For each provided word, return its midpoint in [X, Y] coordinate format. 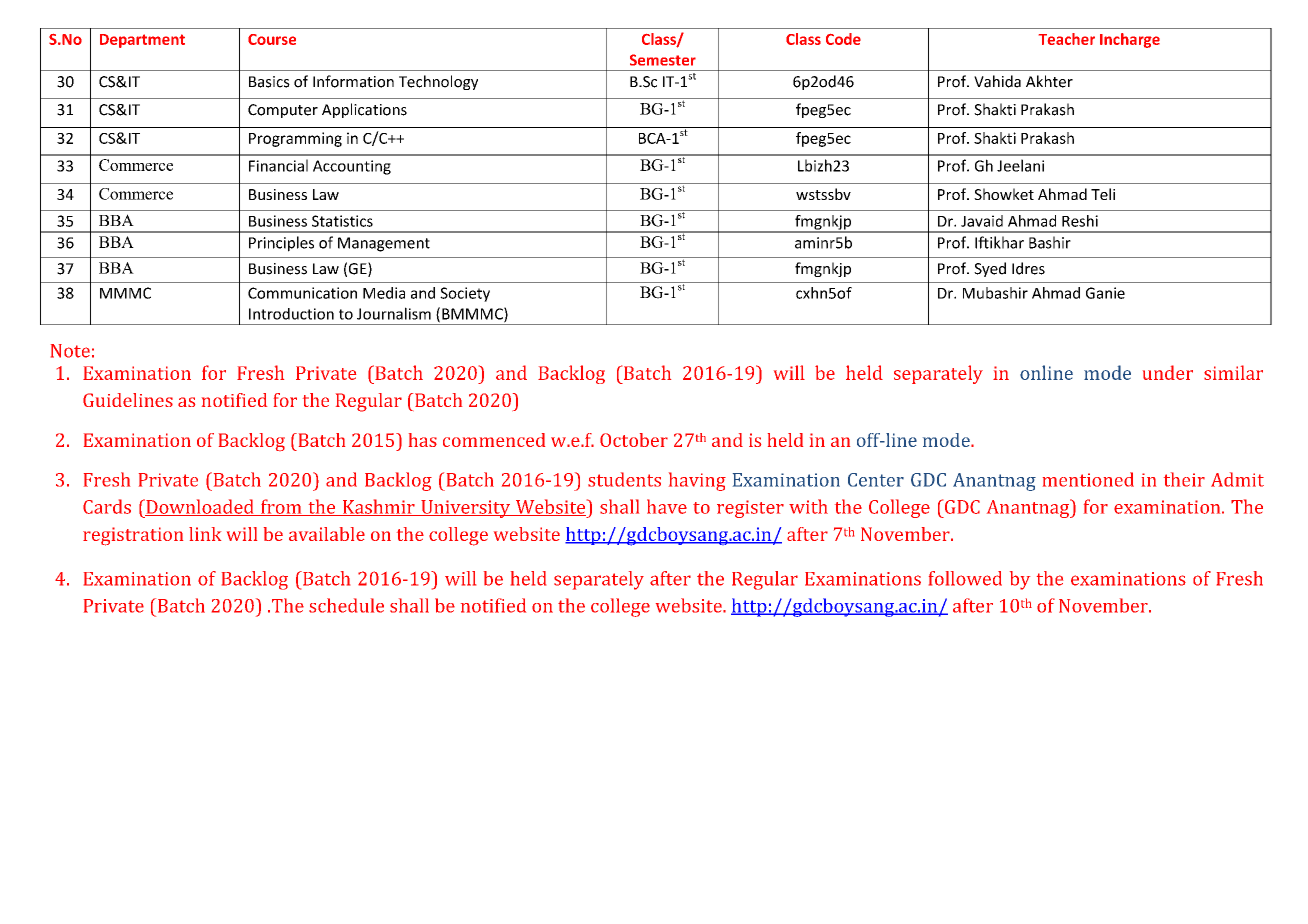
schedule [346, 605]
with [808, 506]
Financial [278, 165]
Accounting [352, 167]
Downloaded [200, 507]
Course [272, 39]
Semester [663, 60]
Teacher [1067, 39]
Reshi [1080, 221]
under [1168, 372]
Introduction [291, 314]
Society [465, 294]
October [634, 440]
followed [965, 578]
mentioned [1088, 479]
